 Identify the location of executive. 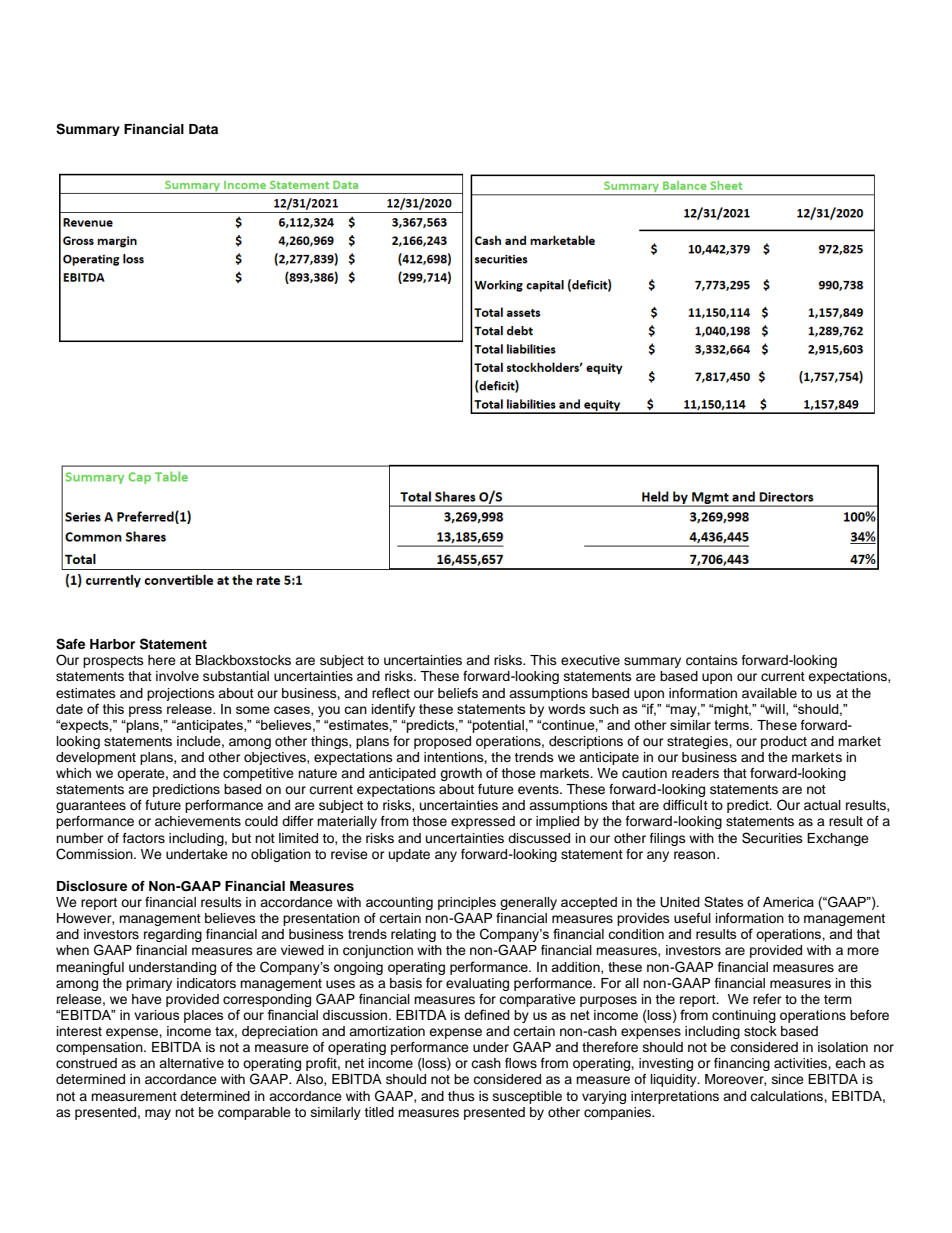
(590, 660).
